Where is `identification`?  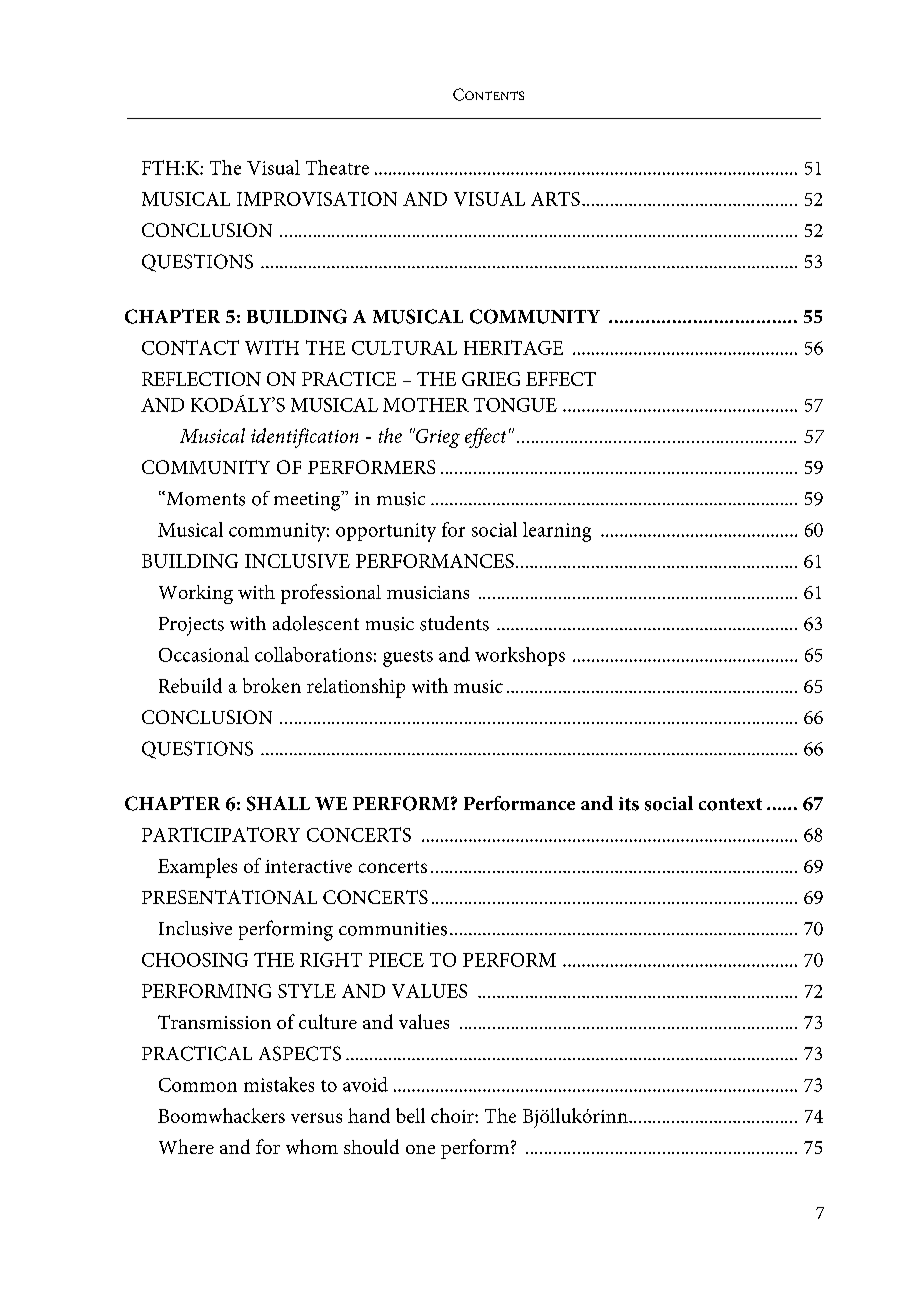 identification is located at coordinates (304, 438).
